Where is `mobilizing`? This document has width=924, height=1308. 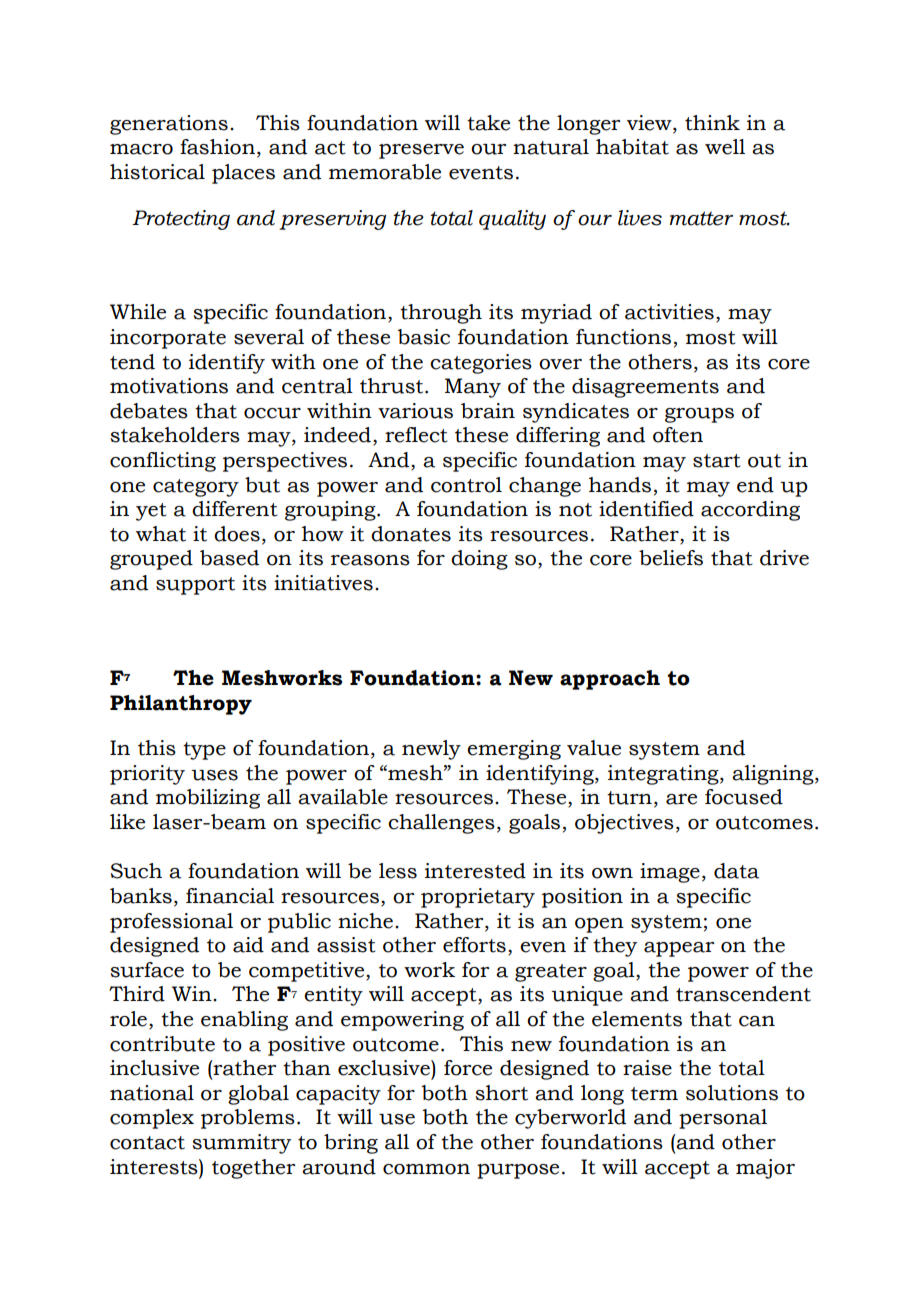
mobilizing is located at coordinates (208, 799).
